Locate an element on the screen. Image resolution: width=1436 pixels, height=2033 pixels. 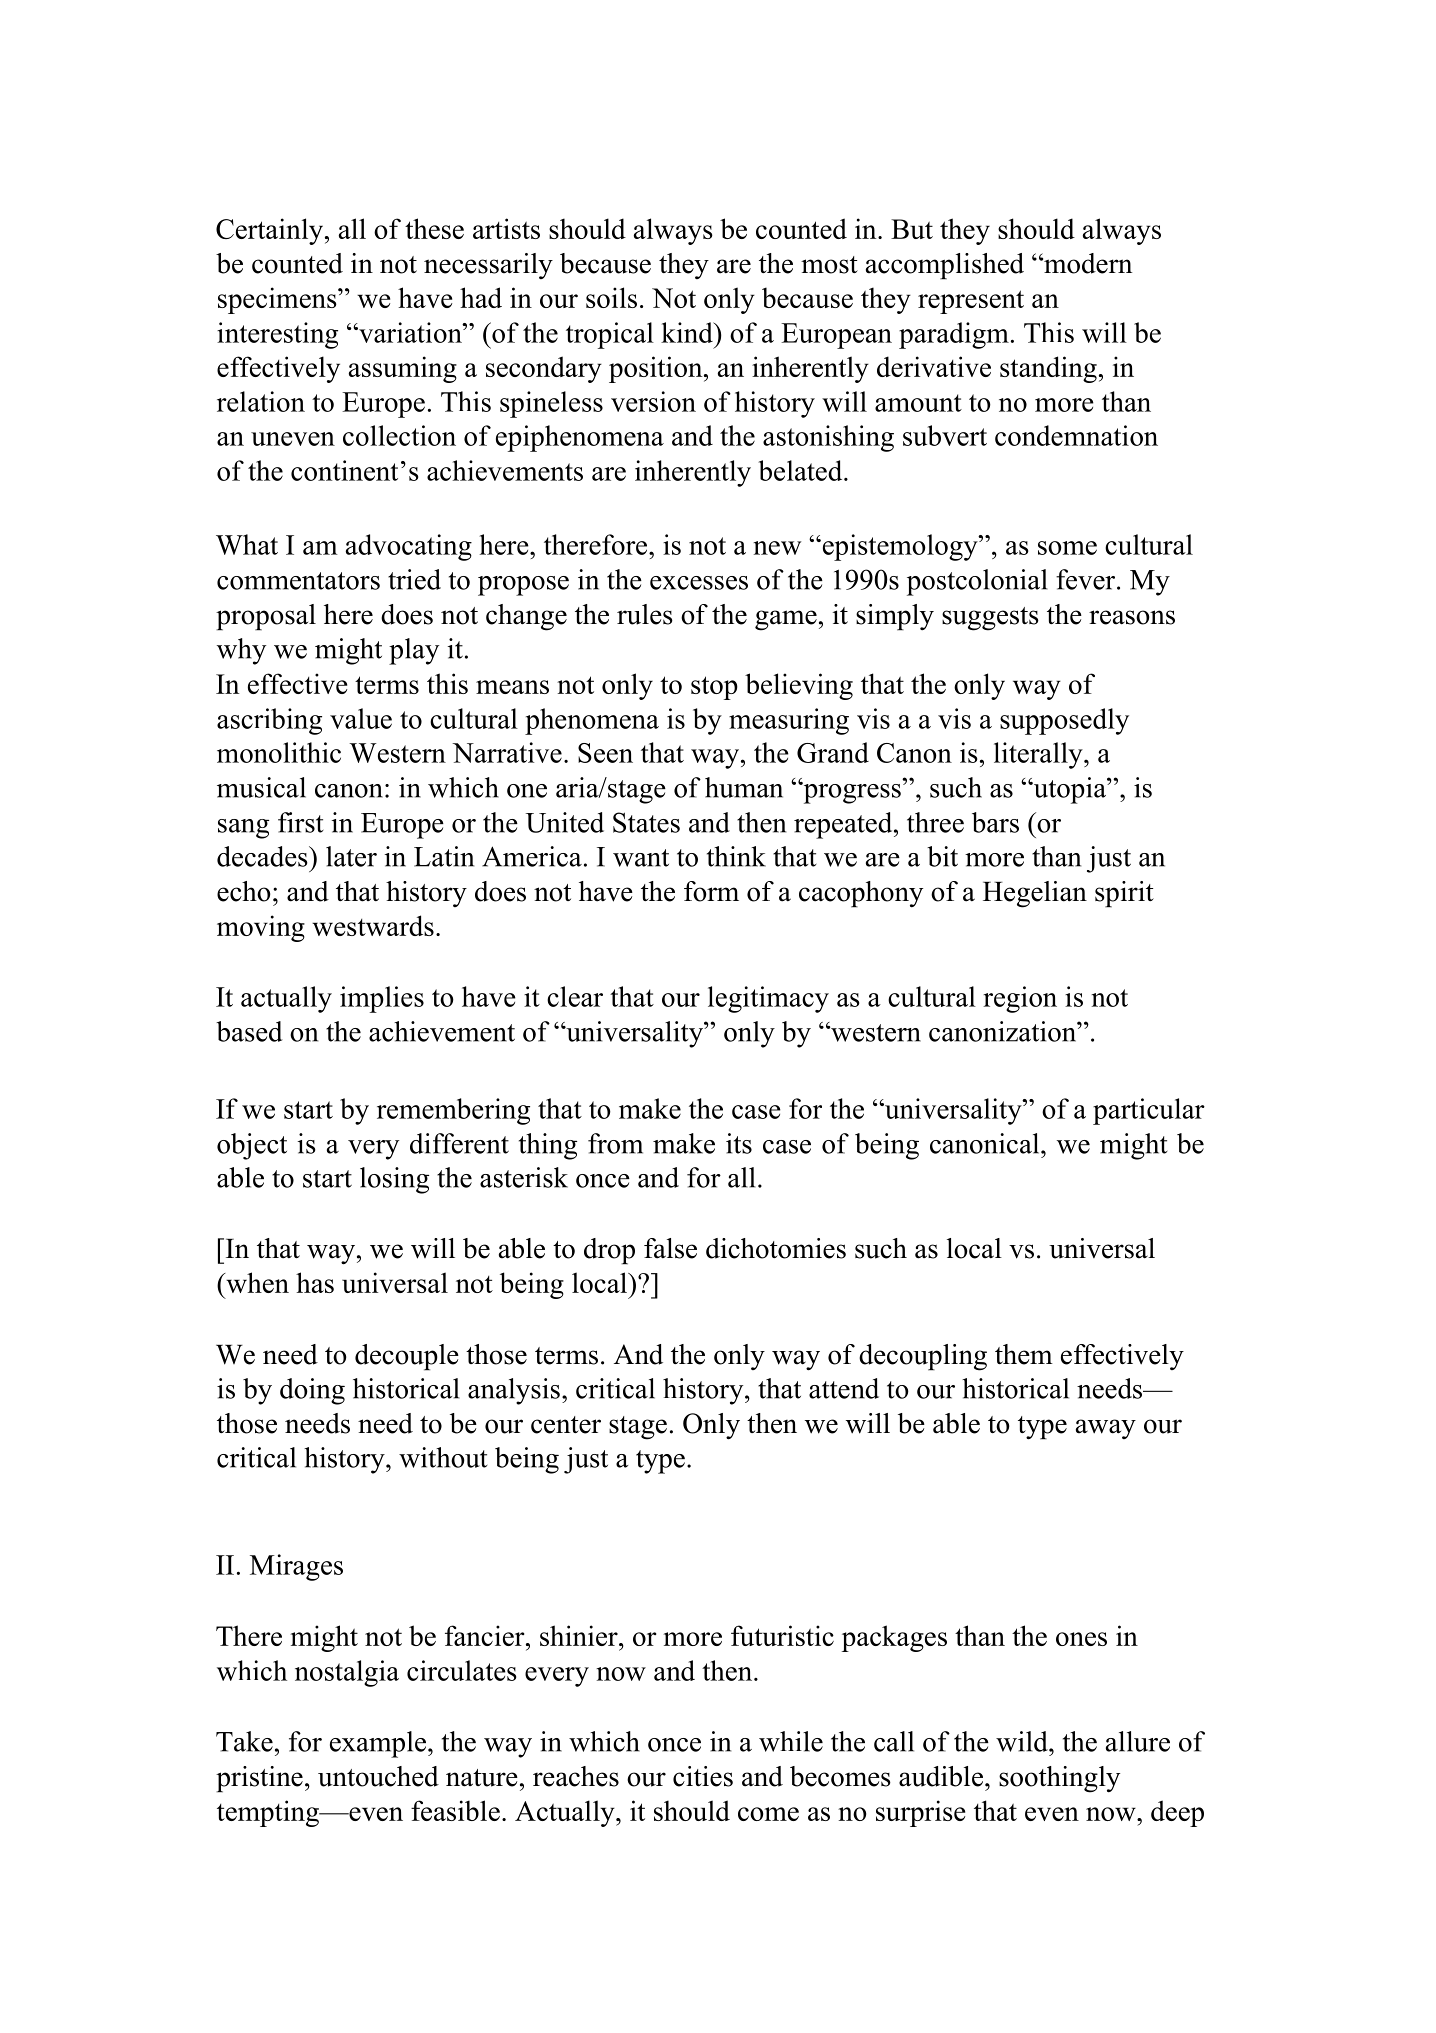
kind is located at coordinates (688, 332).
